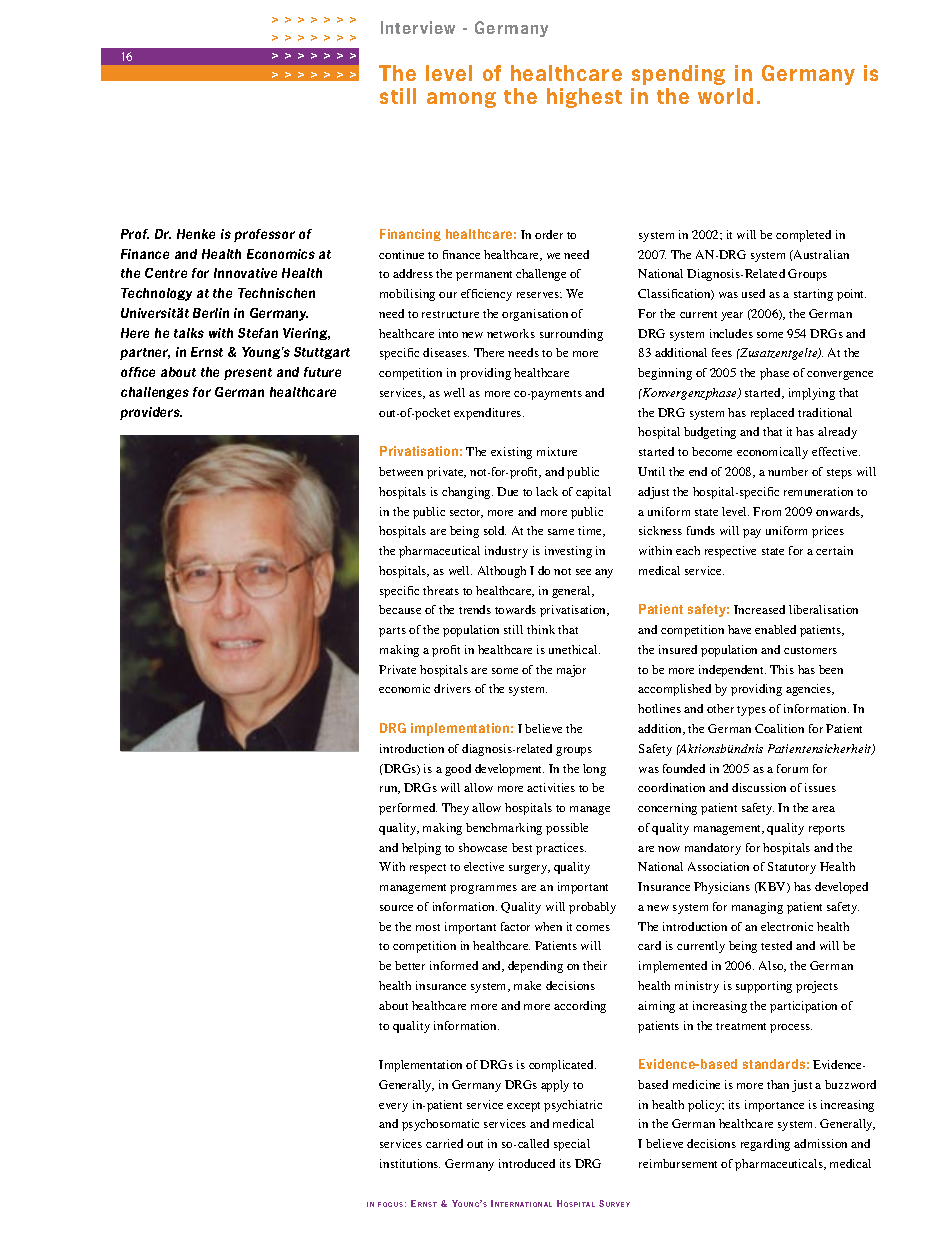 This screenshot has width=952, height=1236. Describe the element at coordinates (418, 27) in the screenshot. I see `Interview` at that location.
